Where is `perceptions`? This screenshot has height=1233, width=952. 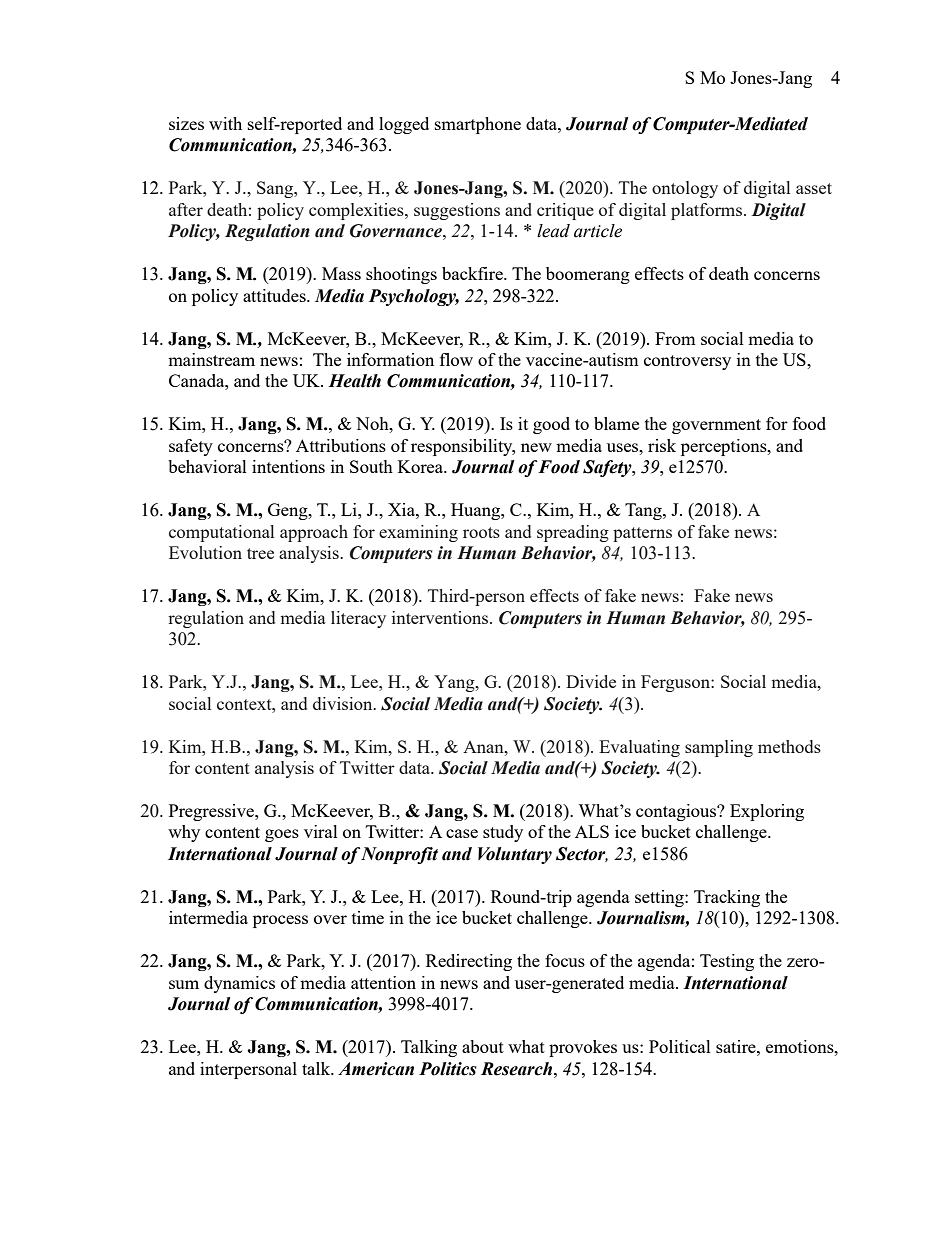 perceptions is located at coordinates (725, 447).
